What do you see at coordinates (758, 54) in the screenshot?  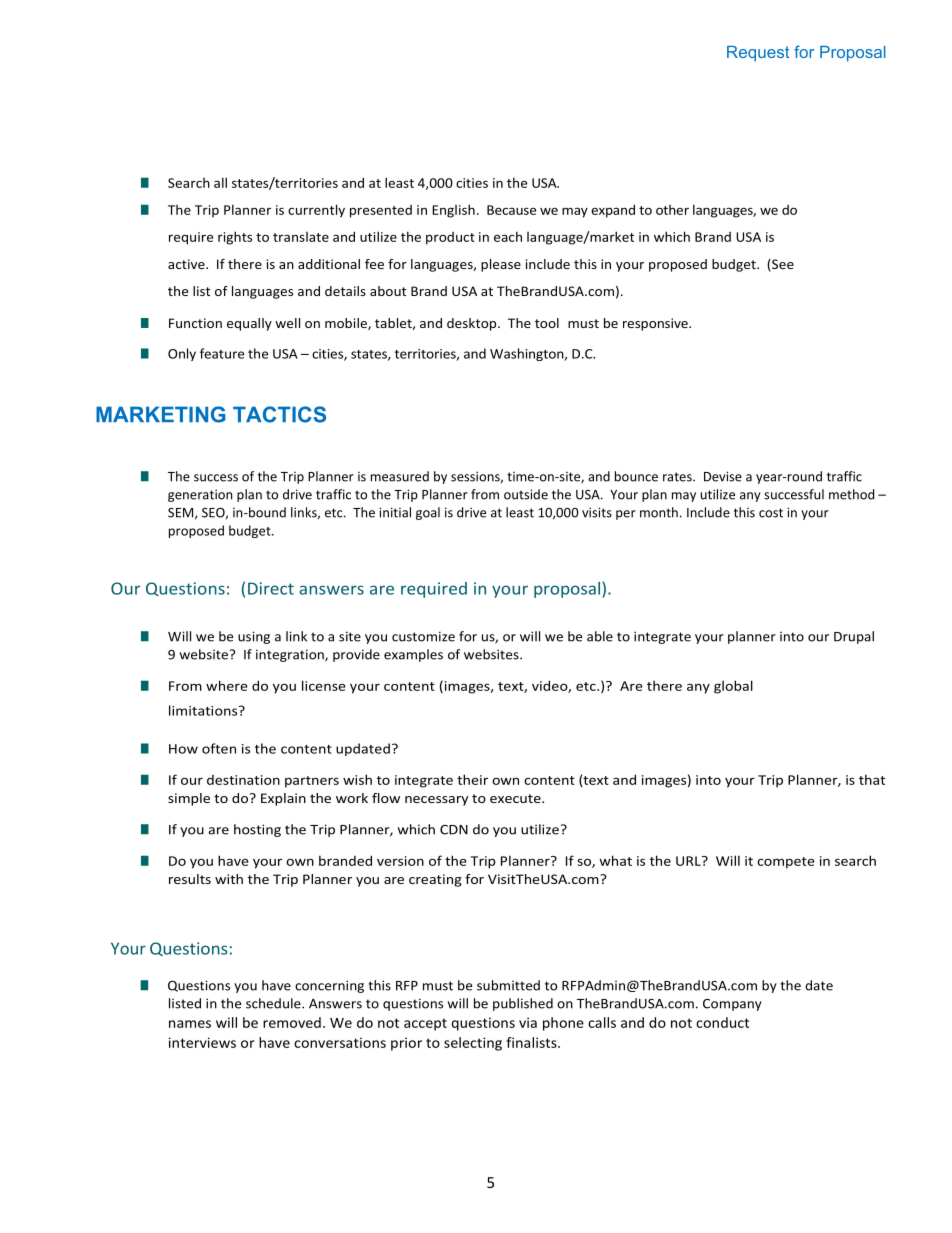 I see `Request` at bounding box center [758, 54].
